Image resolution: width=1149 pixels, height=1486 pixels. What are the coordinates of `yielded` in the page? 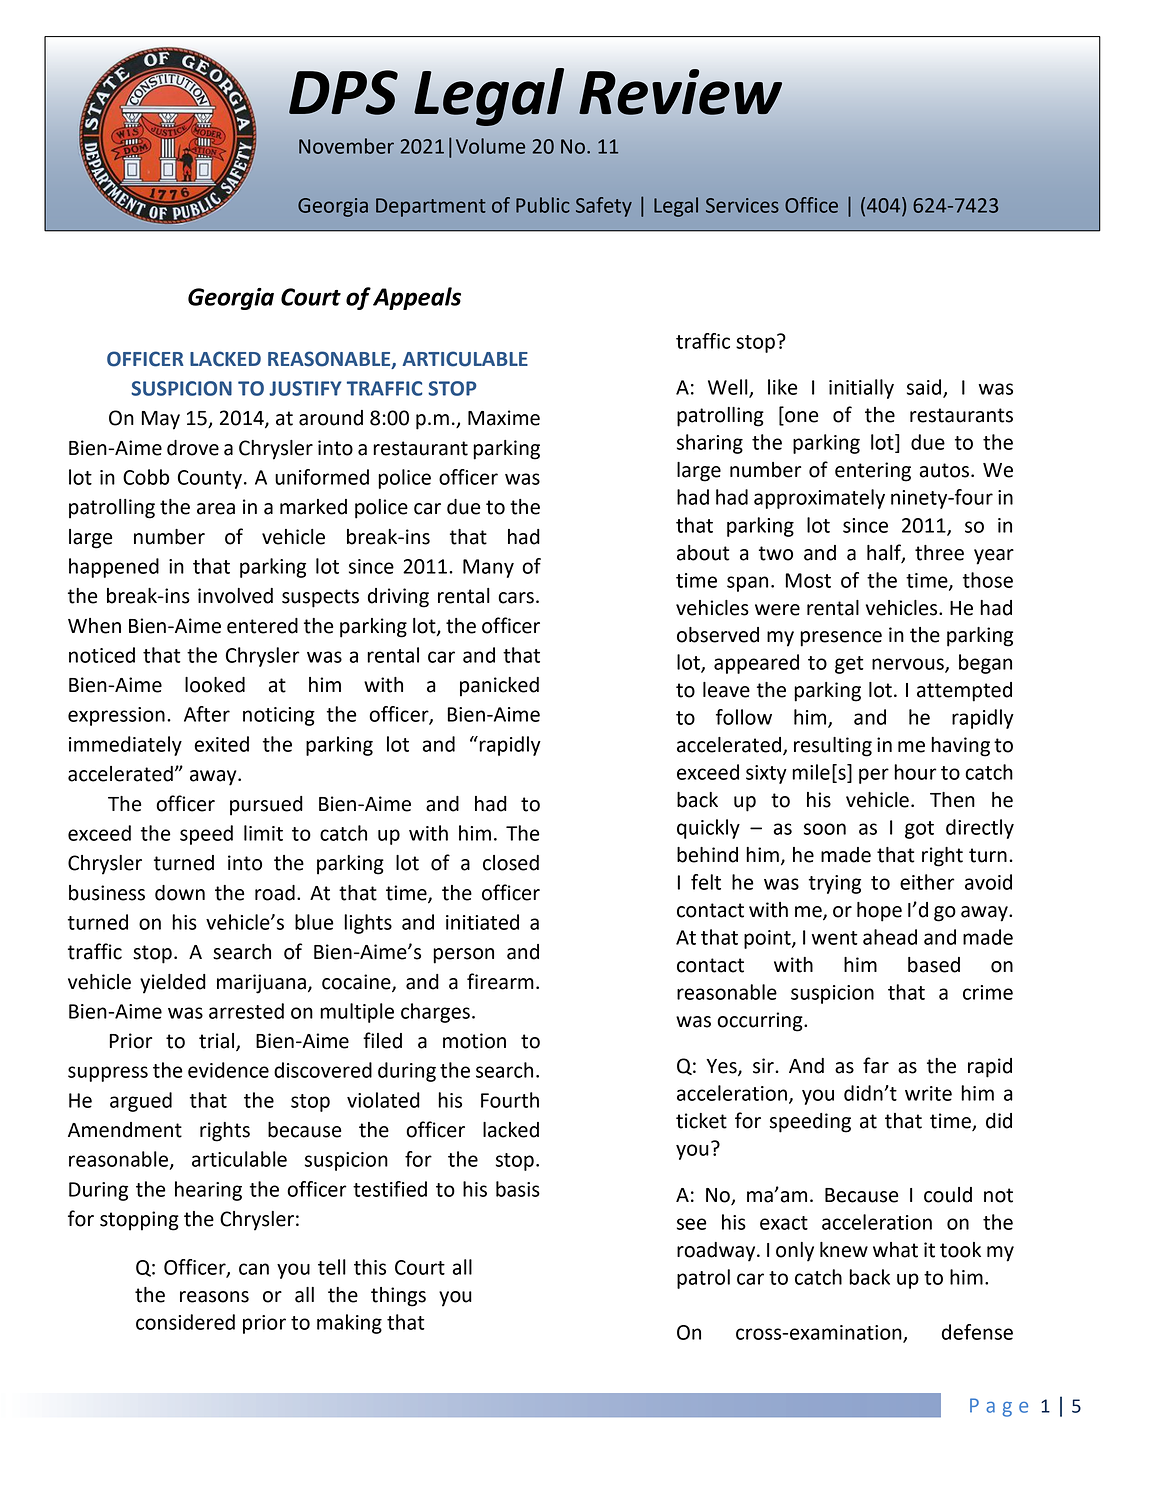 It's located at (173, 984).
